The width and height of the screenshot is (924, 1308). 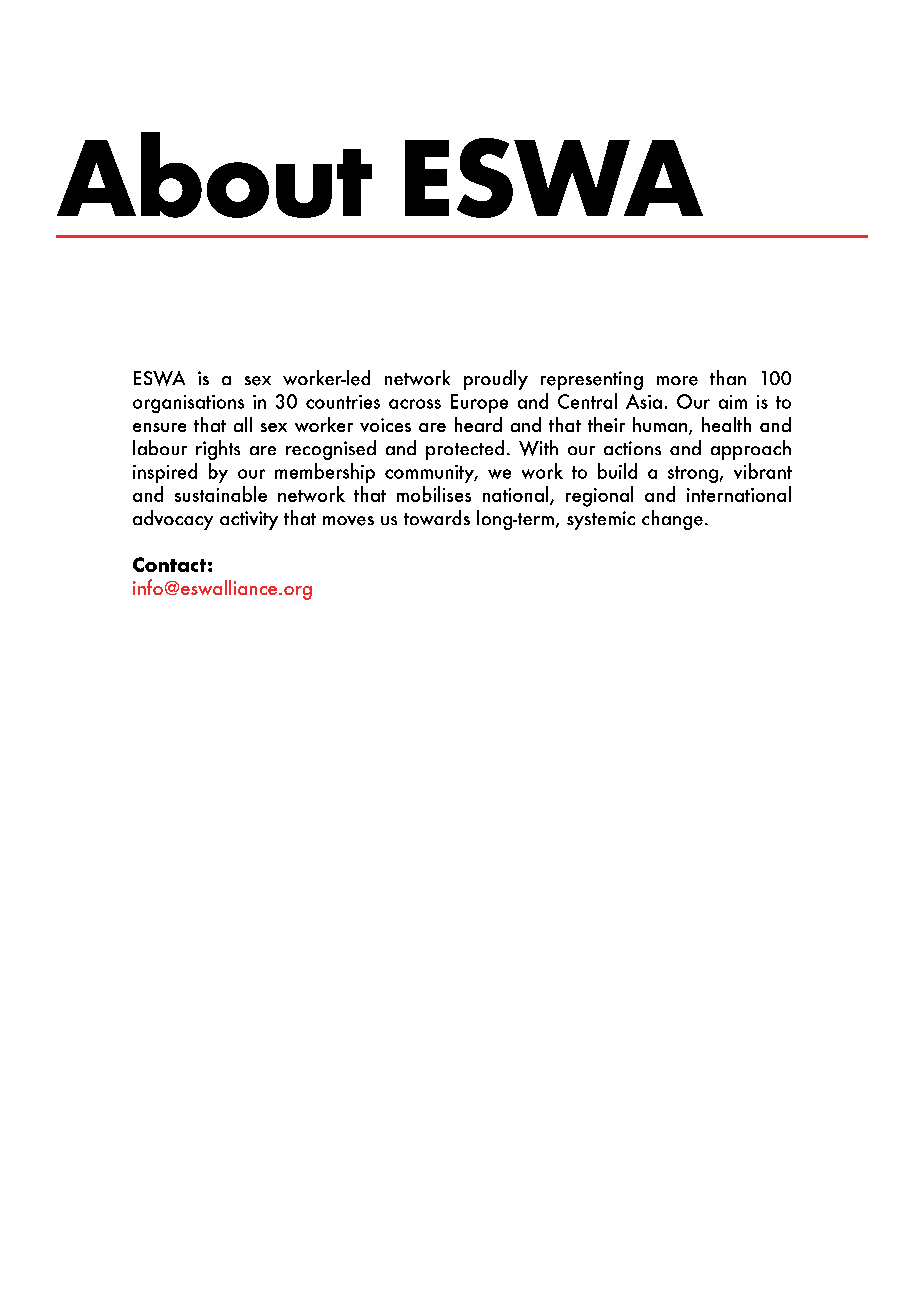 I want to click on more, so click(x=677, y=381).
